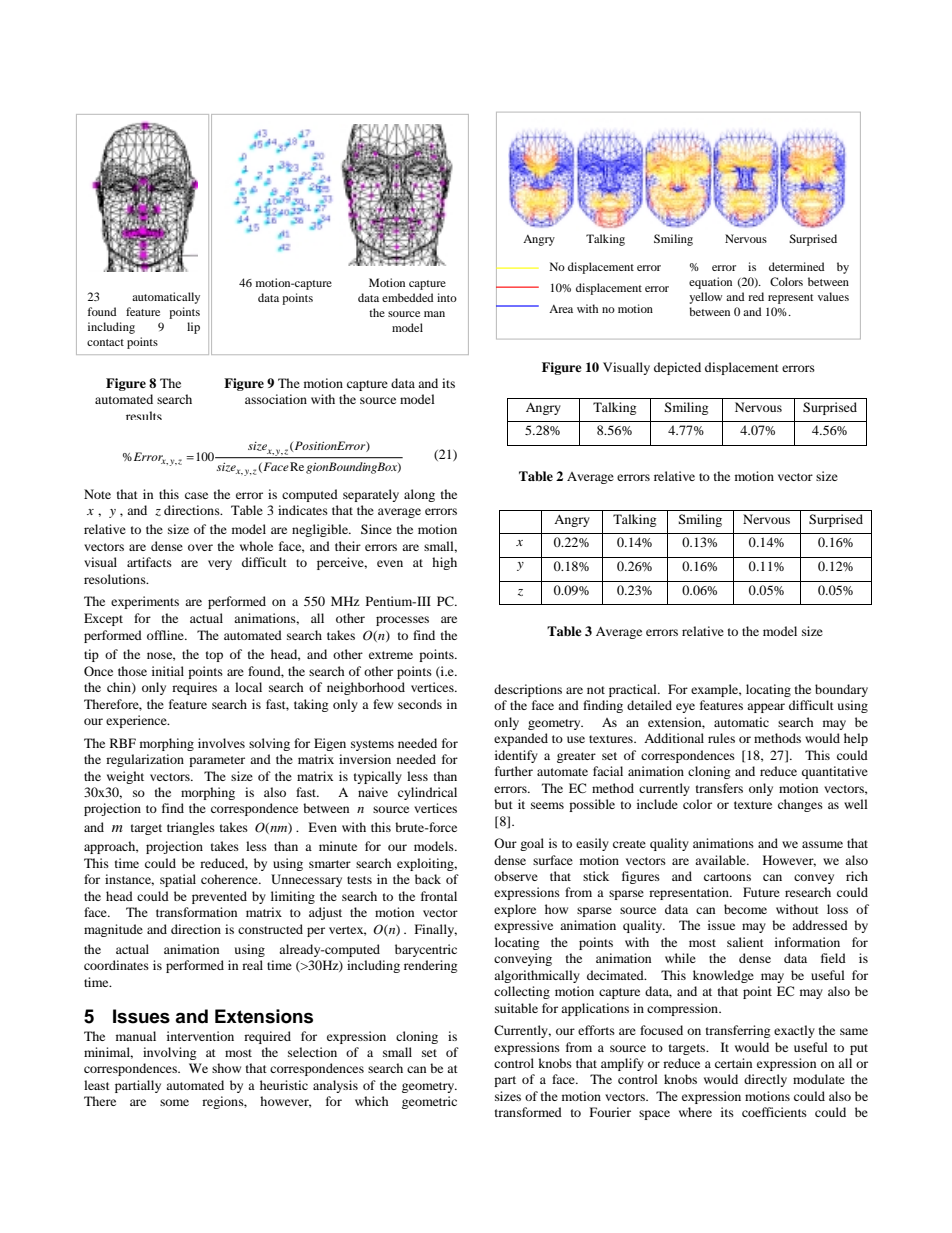 This screenshot has width=952, height=1233. What do you see at coordinates (765, 1080) in the screenshot?
I see `directly` at bounding box center [765, 1080].
